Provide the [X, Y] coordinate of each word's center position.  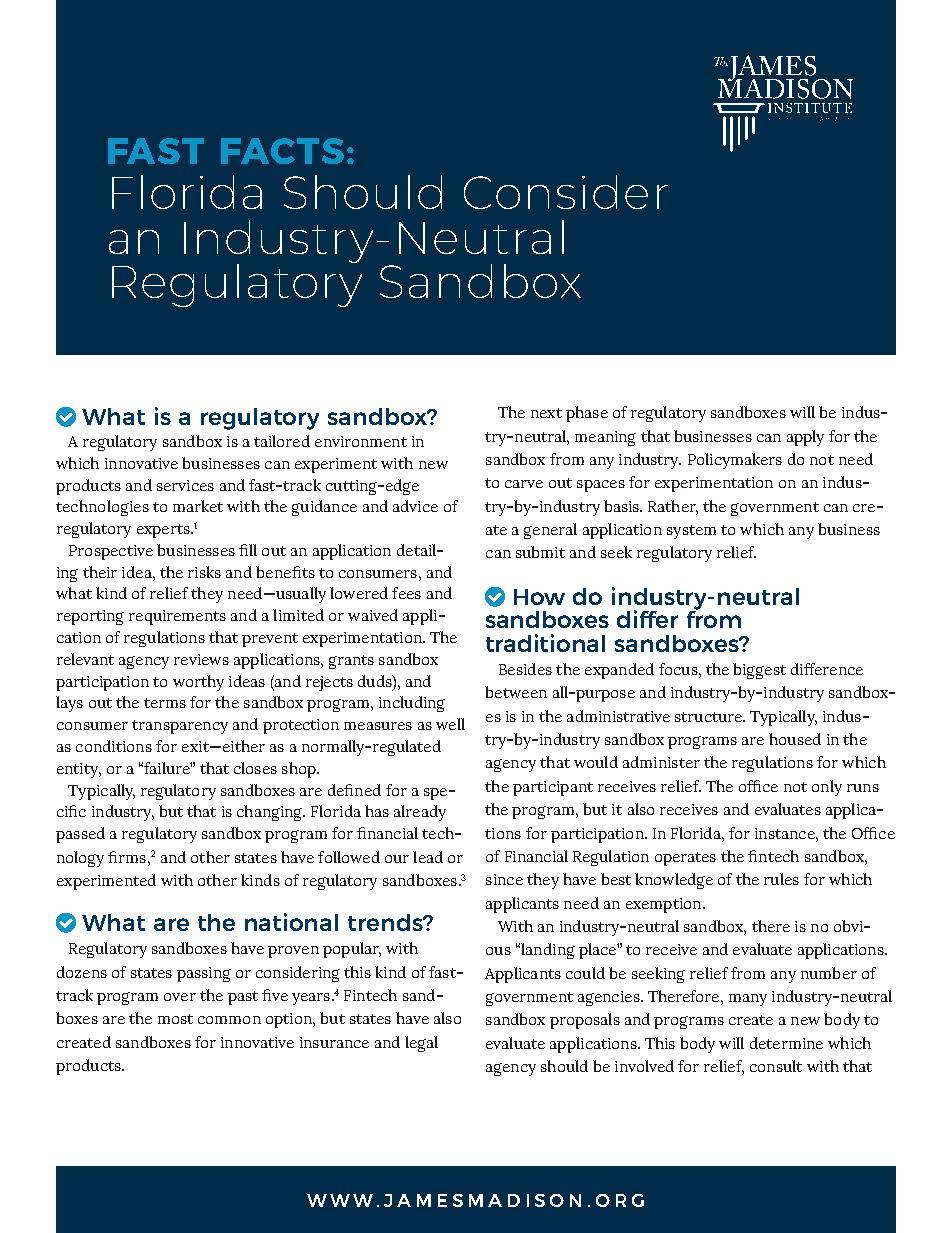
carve [524, 484]
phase [587, 414]
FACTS [282, 151]
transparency [180, 727]
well [450, 724]
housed [795, 739]
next [546, 413]
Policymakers [735, 461]
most [175, 1019]
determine [786, 1043]
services [185, 485]
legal [421, 1044]
